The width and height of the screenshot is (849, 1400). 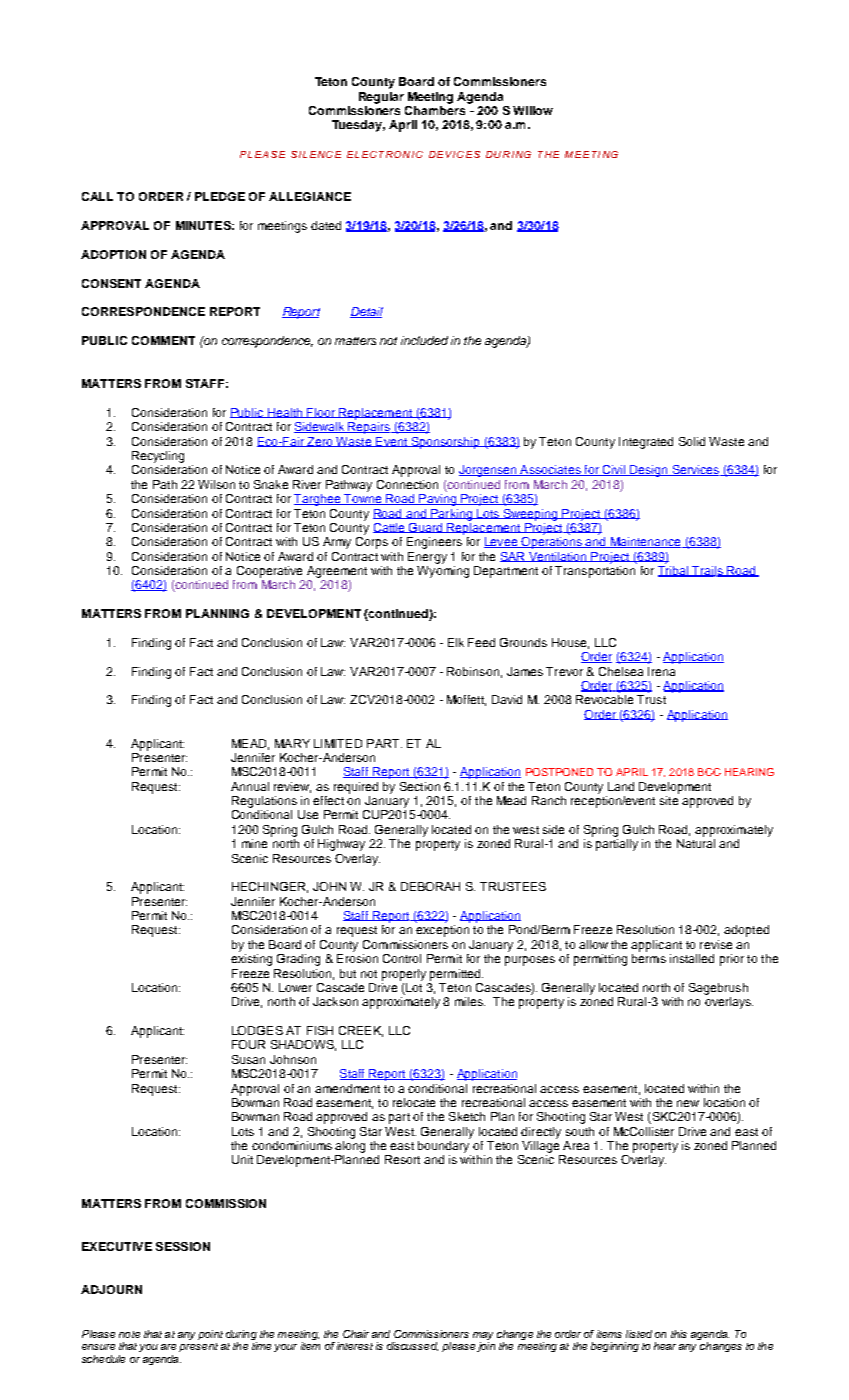 I want to click on Wilson, so click(x=216, y=484).
